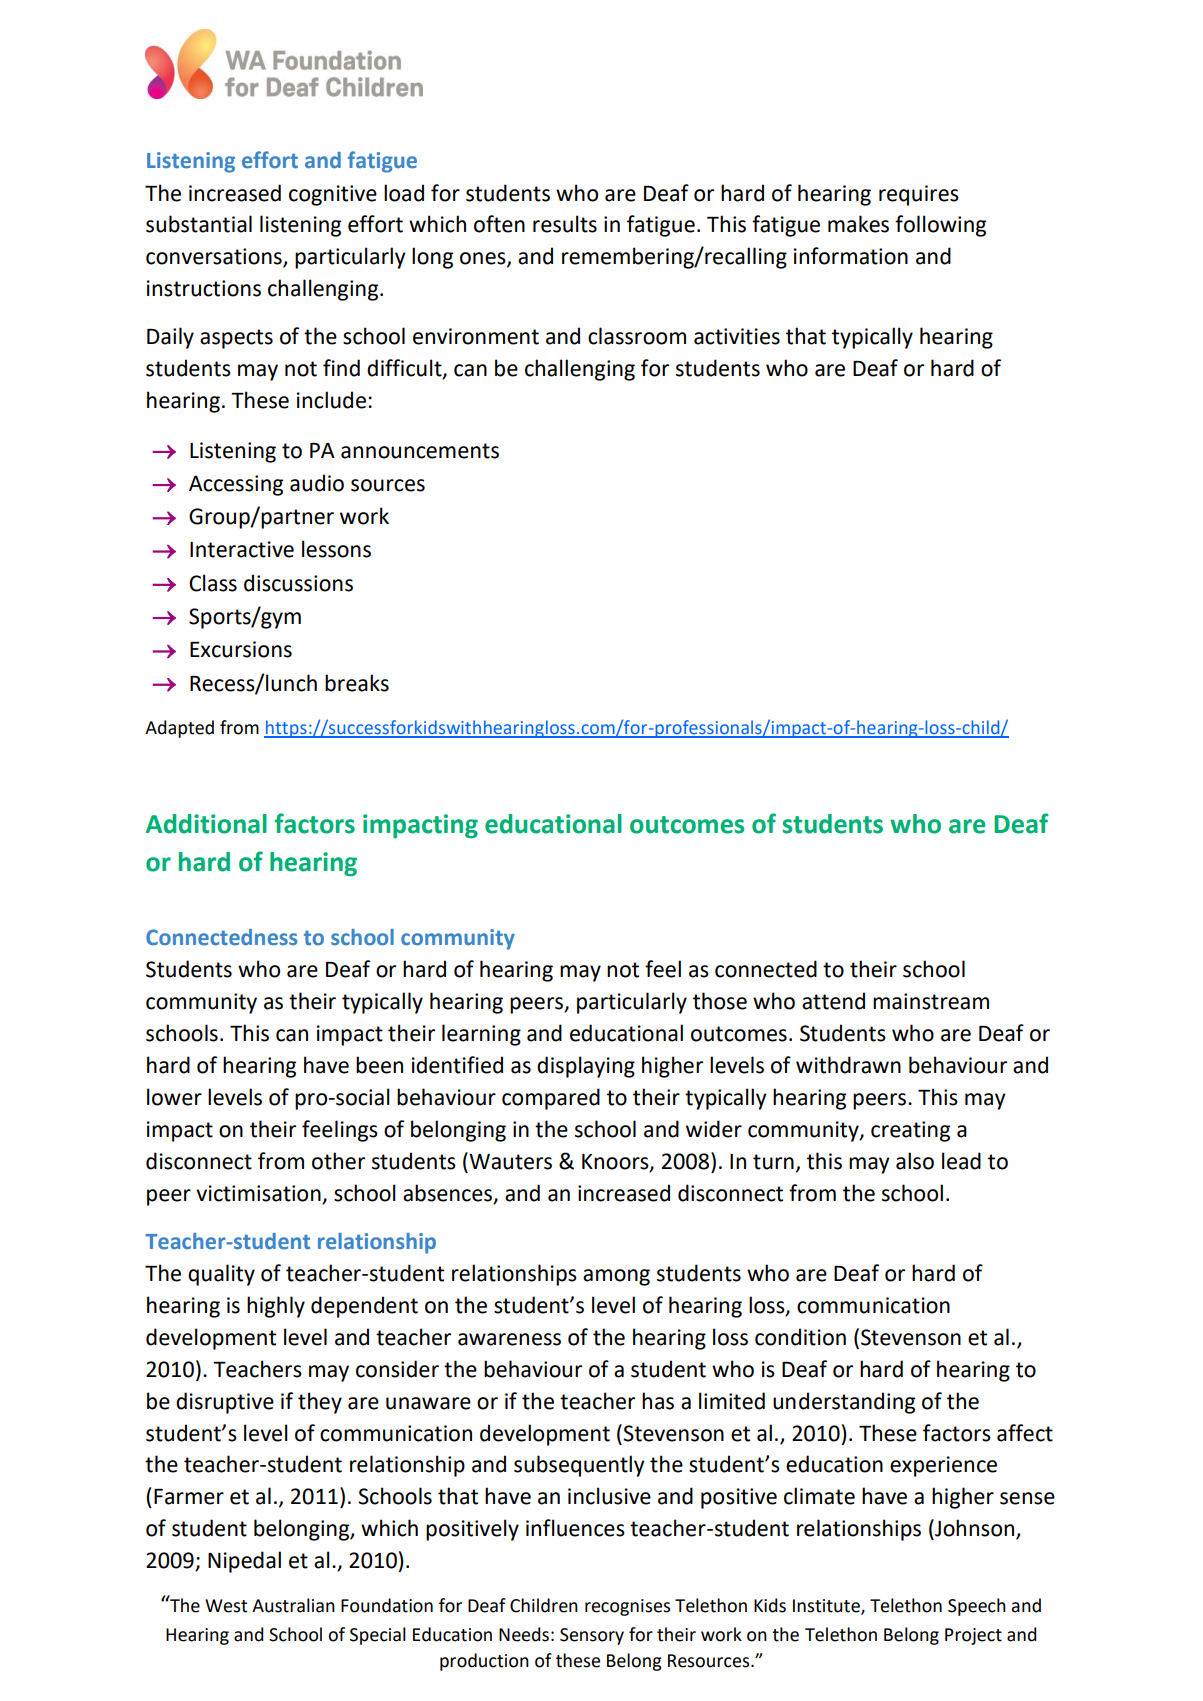 The image size is (1203, 1701). Describe the element at coordinates (565, 224) in the screenshot. I see `results` at that location.
